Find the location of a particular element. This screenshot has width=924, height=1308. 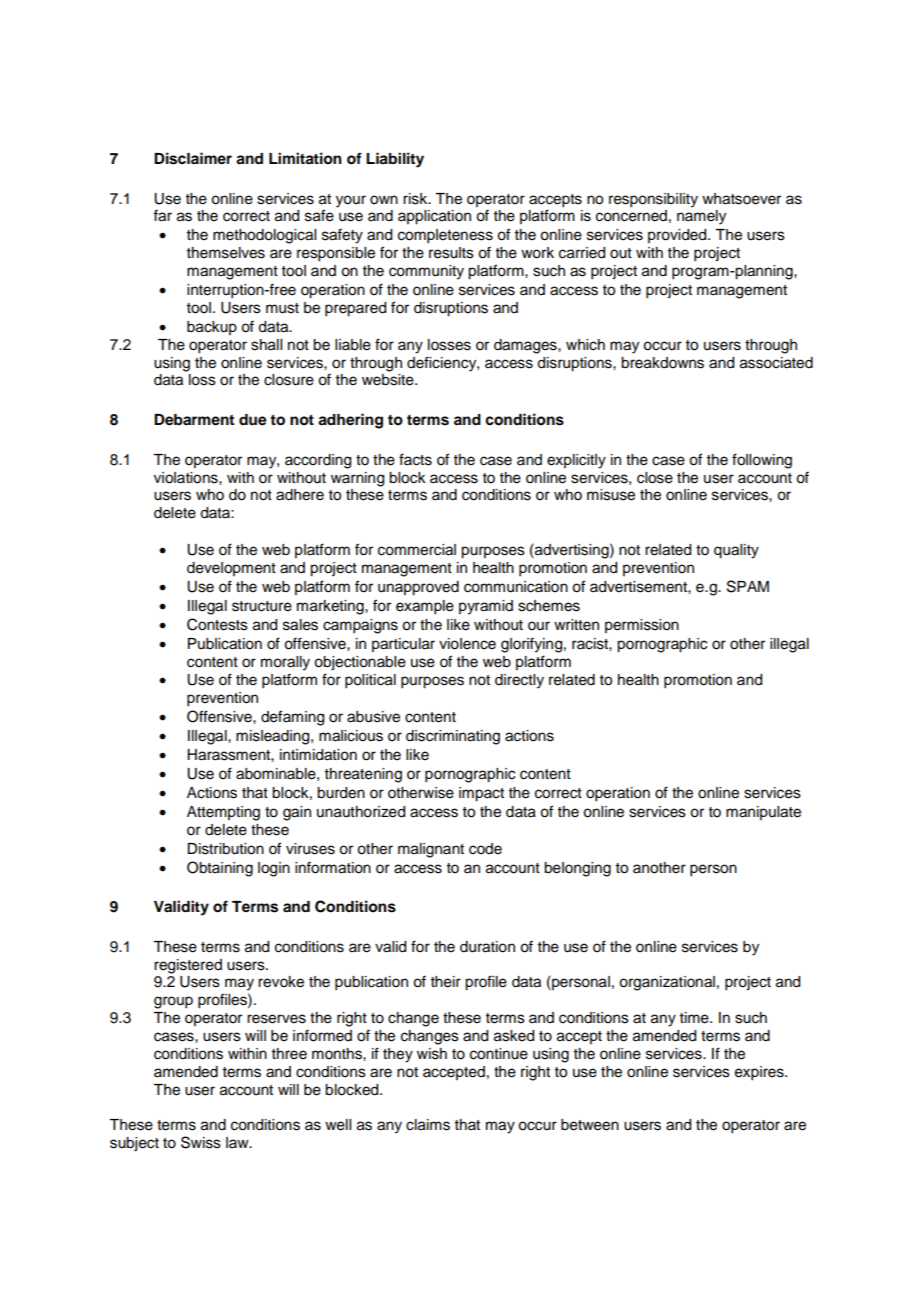

manipulate is located at coordinates (763, 813).
